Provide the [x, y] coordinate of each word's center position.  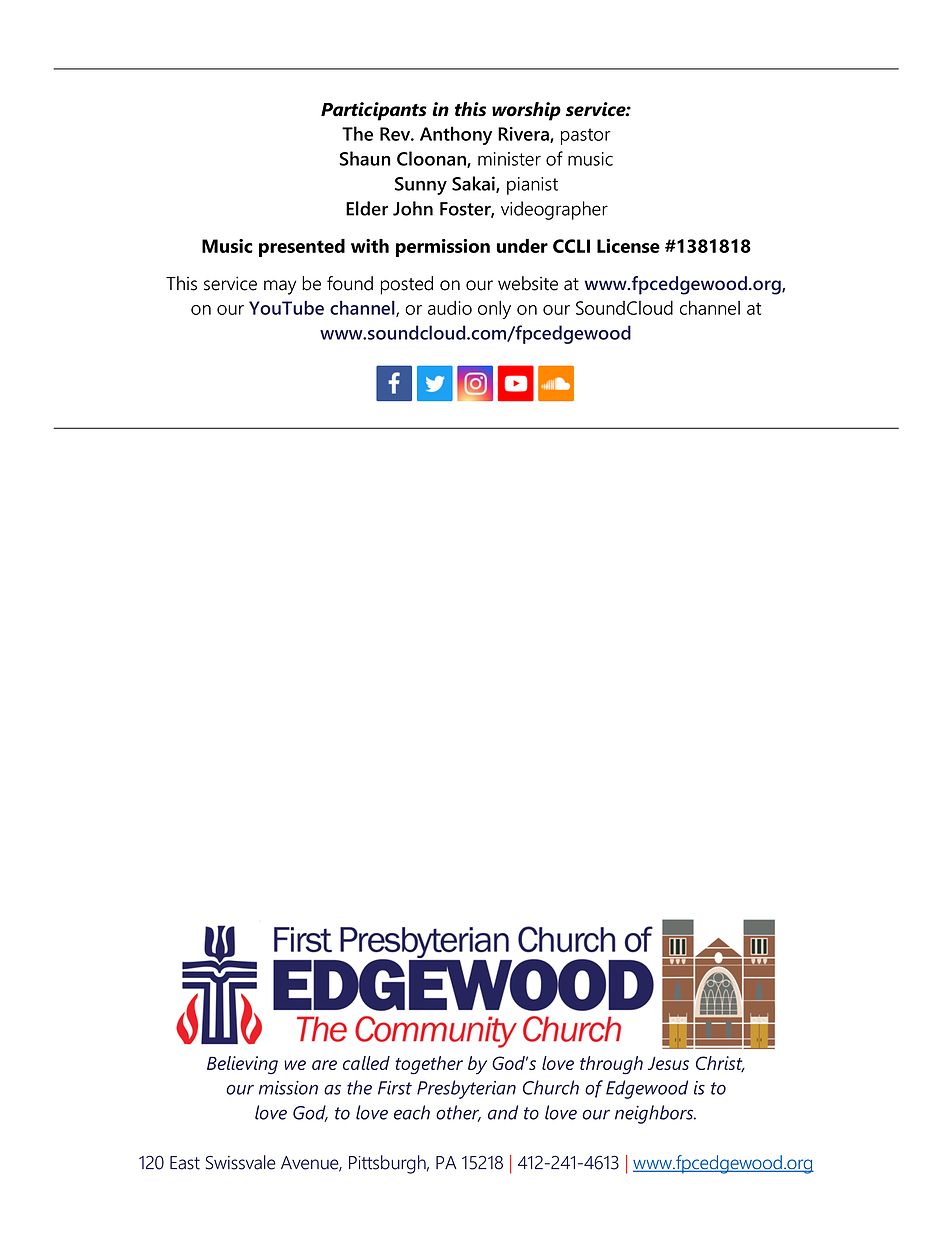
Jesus [668, 1063]
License [628, 246]
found [350, 283]
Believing [242, 1065]
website [528, 283]
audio [450, 308]
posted [407, 285]
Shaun [365, 158]
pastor [586, 136]
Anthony [456, 135]
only [494, 309]
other [458, 1113]
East [185, 1163]
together [429, 1065]
